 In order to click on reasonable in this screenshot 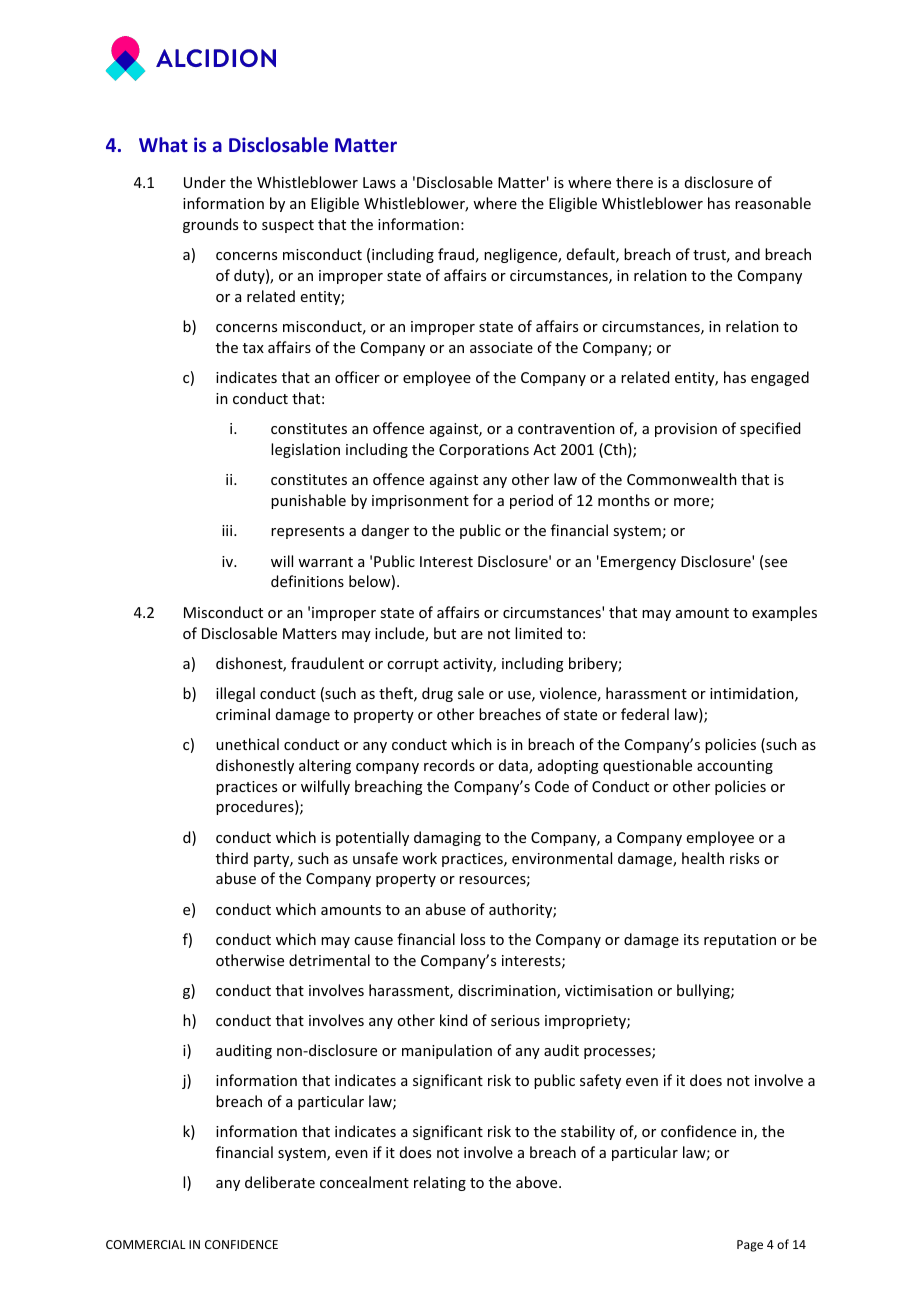, I will do `click(773, 203)`.
